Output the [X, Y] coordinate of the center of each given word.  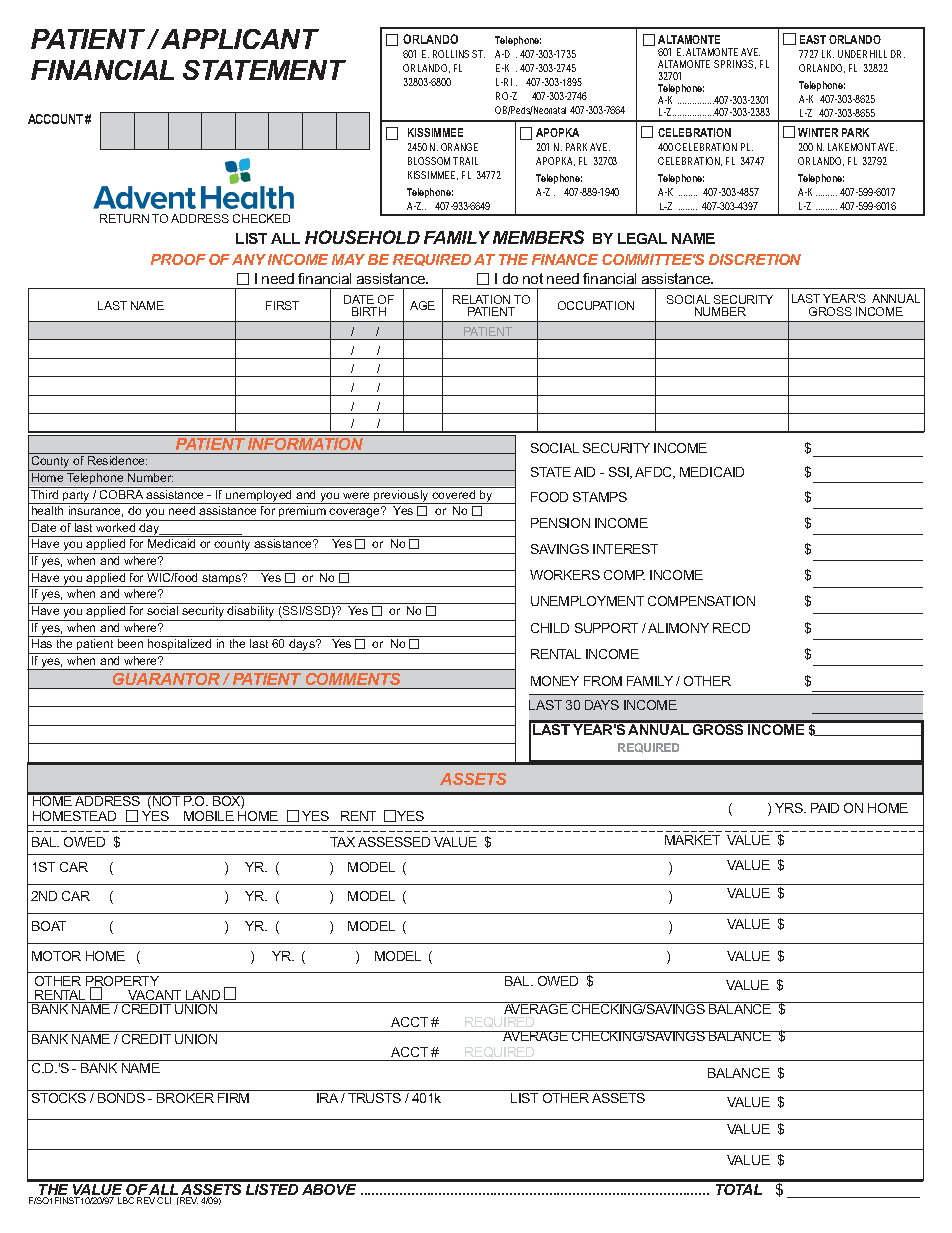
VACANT [155, 996]
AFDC [655, 473]
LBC [126, 1200]
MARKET [692, 840]
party [76, 497]
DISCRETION [755, 259]
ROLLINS [451, 54]
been [130, 643]
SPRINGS [735, 64]
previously [401, 497]
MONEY [555, 681]
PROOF [178, 259]
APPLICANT [240, 39]
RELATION [481, 299]
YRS [790, 808]
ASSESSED [394, 842]
